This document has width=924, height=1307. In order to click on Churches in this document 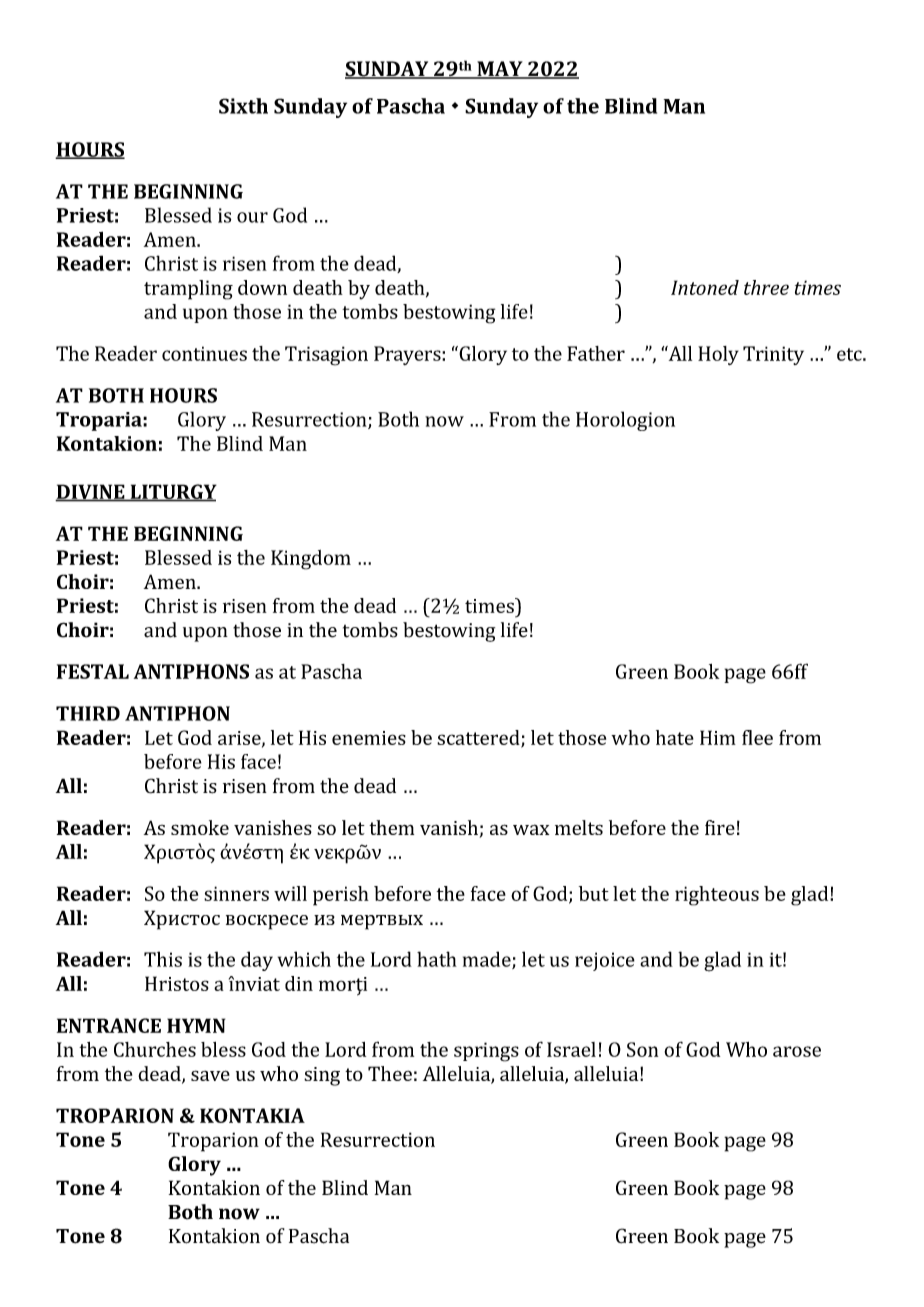, I will do `click(155, 1049)`.
